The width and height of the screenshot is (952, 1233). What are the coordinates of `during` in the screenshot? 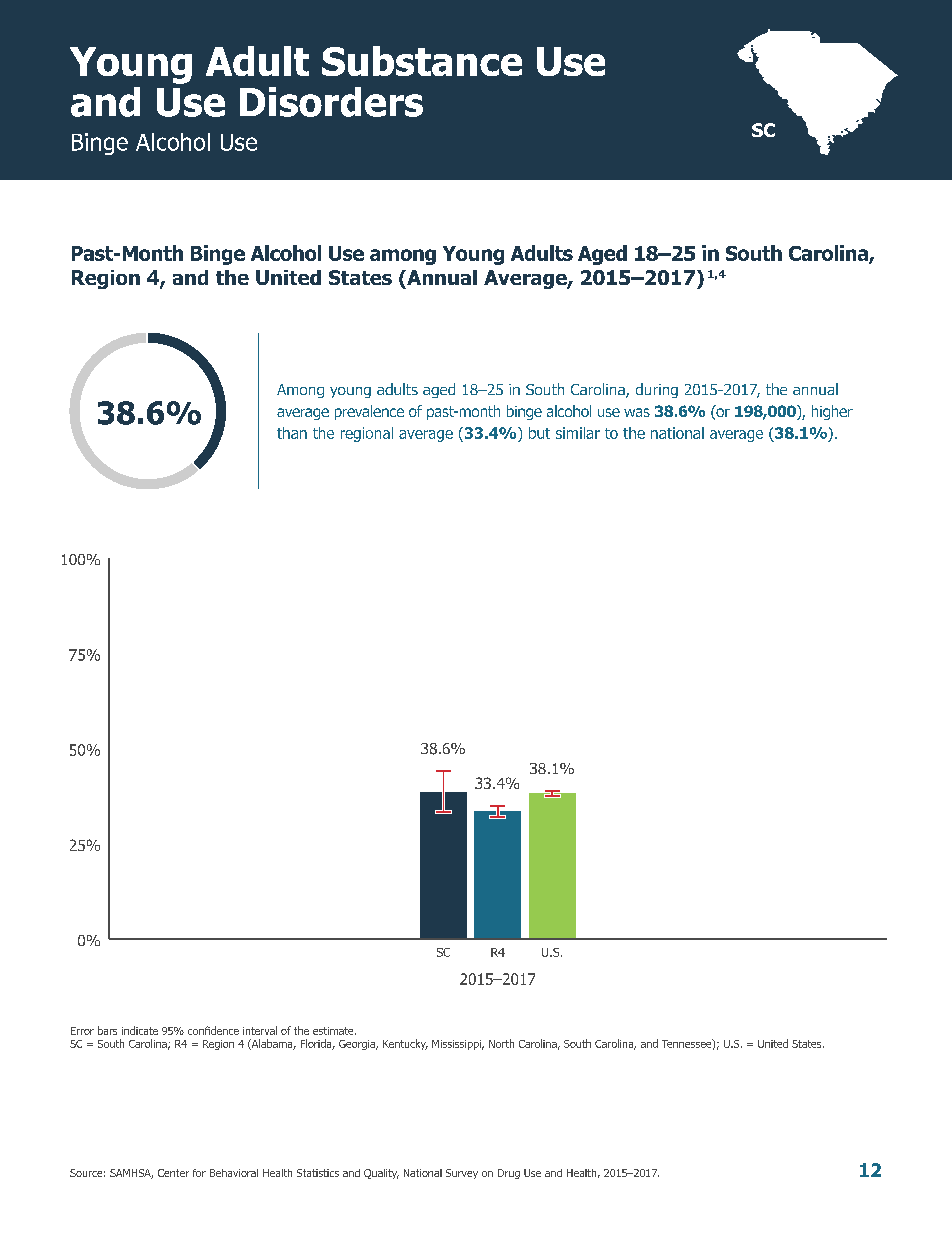 It's located at (657, 390).
